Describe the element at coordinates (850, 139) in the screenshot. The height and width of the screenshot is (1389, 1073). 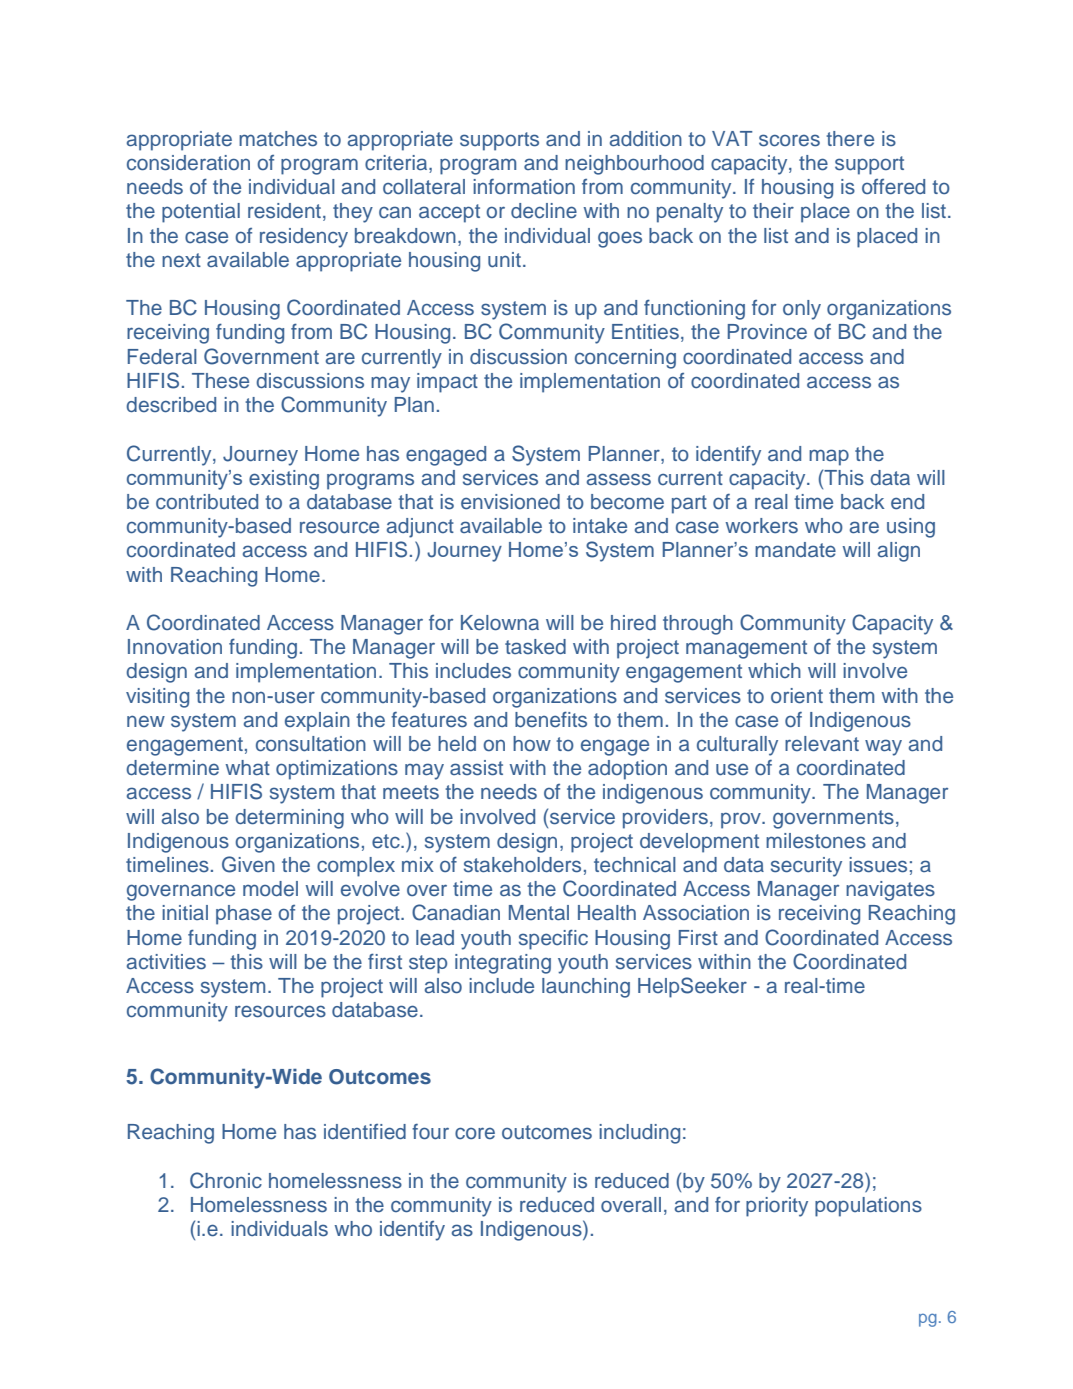
I see `there` at that location.
